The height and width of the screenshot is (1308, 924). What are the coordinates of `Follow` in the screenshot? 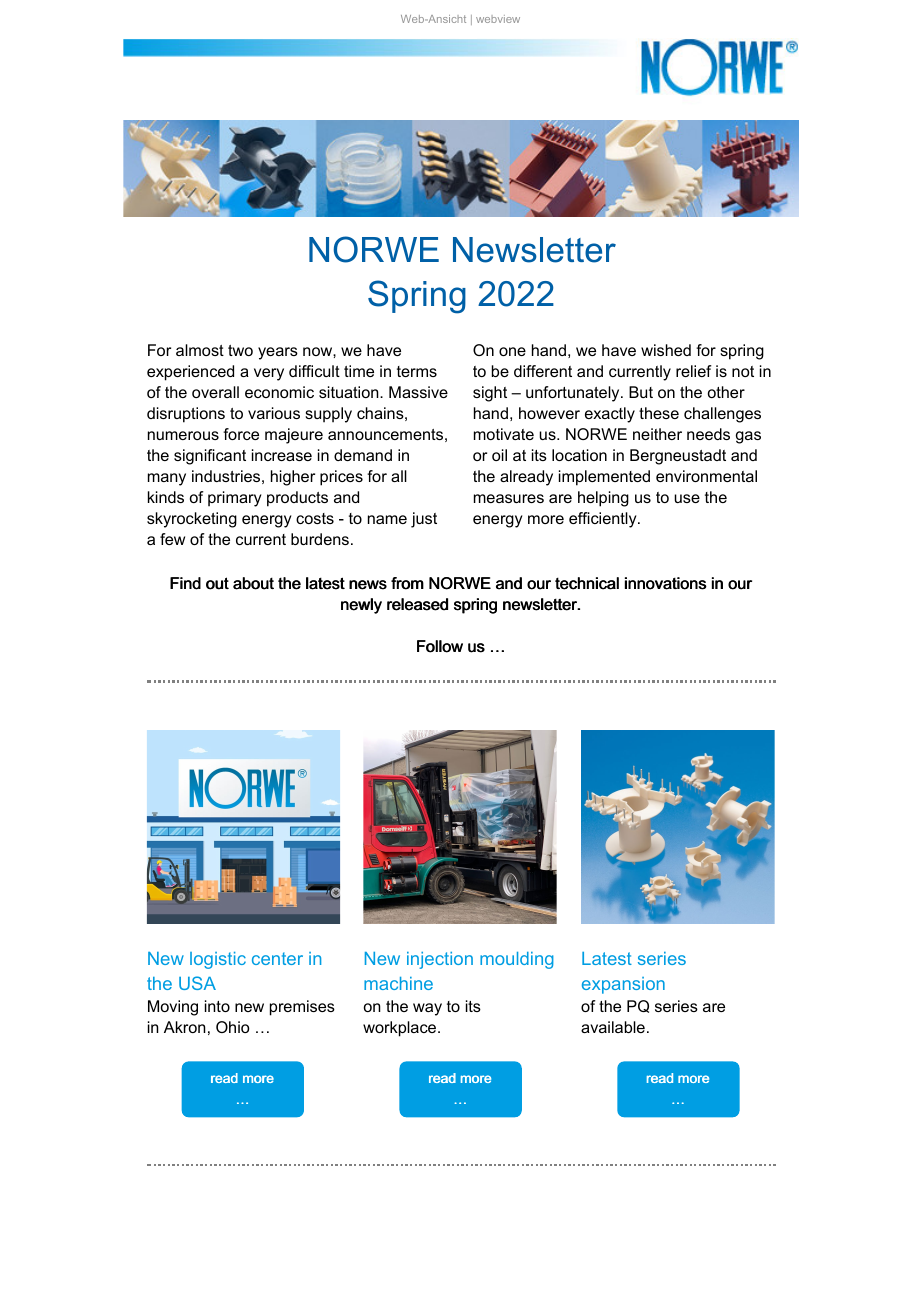 It's located at (440, 646).
